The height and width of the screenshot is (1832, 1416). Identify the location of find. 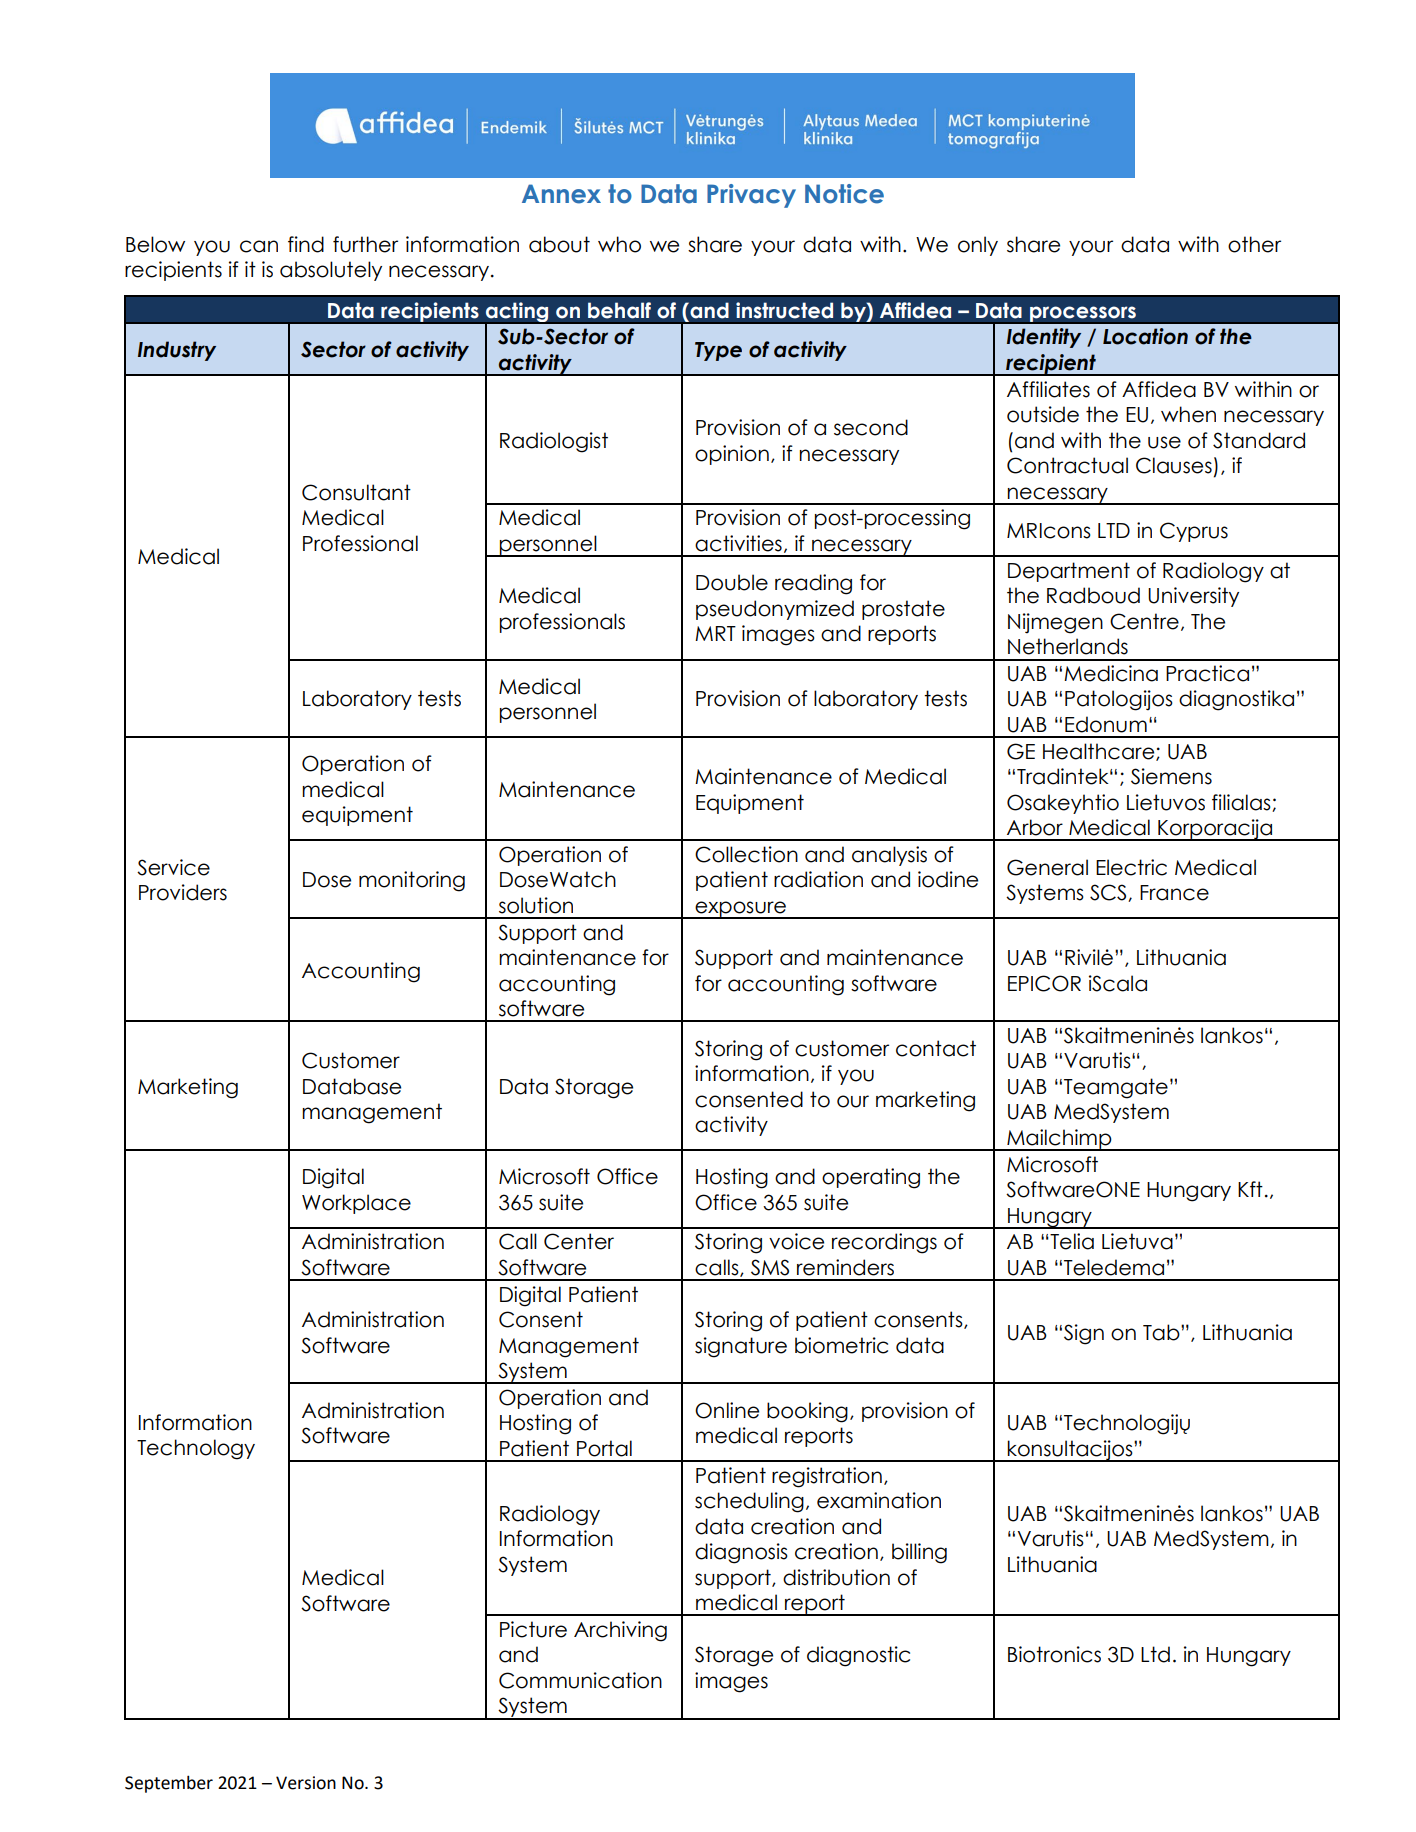
(306, 244).
